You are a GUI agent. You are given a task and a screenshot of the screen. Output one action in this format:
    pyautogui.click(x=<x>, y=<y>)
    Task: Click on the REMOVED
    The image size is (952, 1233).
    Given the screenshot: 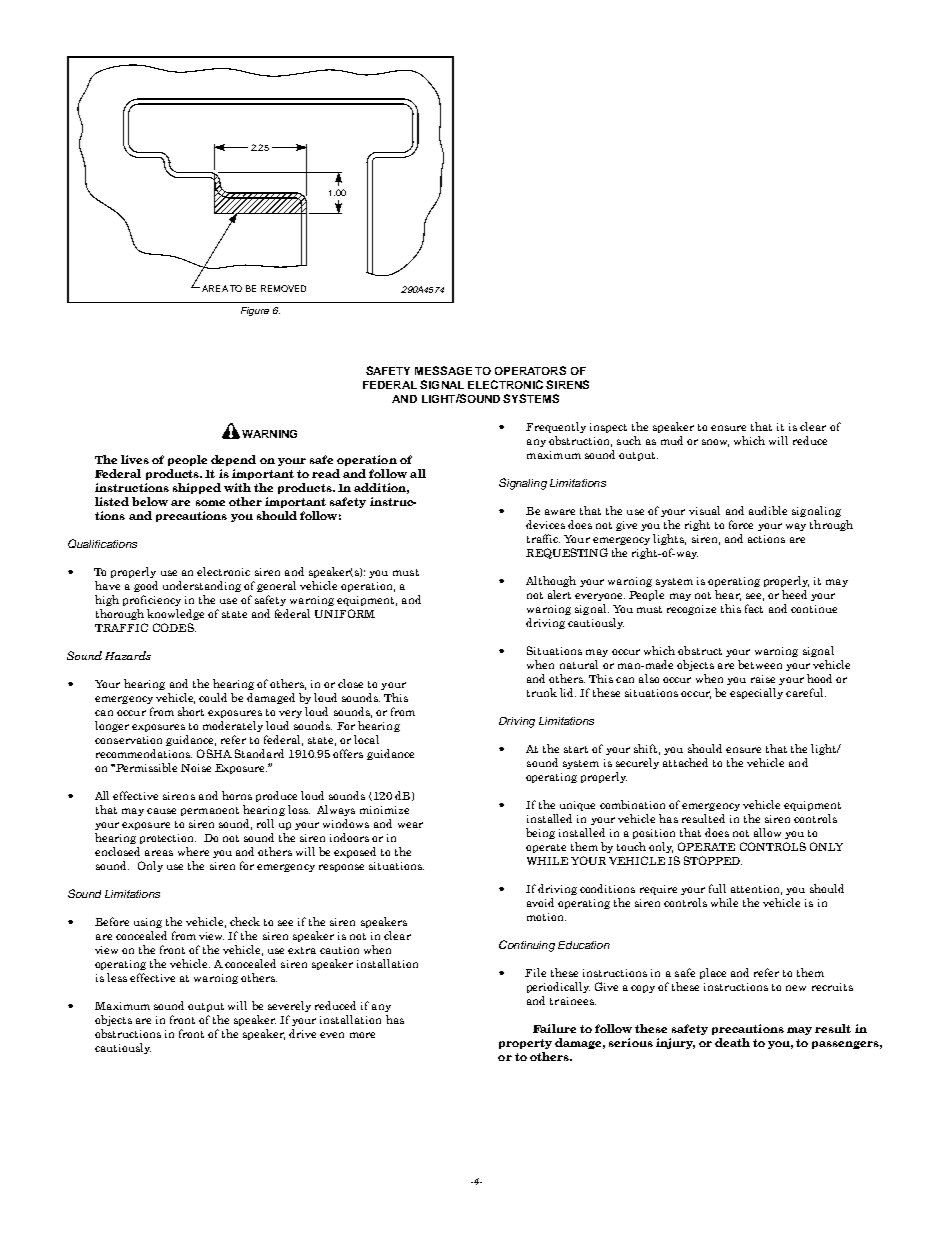 What is the action you would take?
    pyautogui.click(x=283, y=288)
